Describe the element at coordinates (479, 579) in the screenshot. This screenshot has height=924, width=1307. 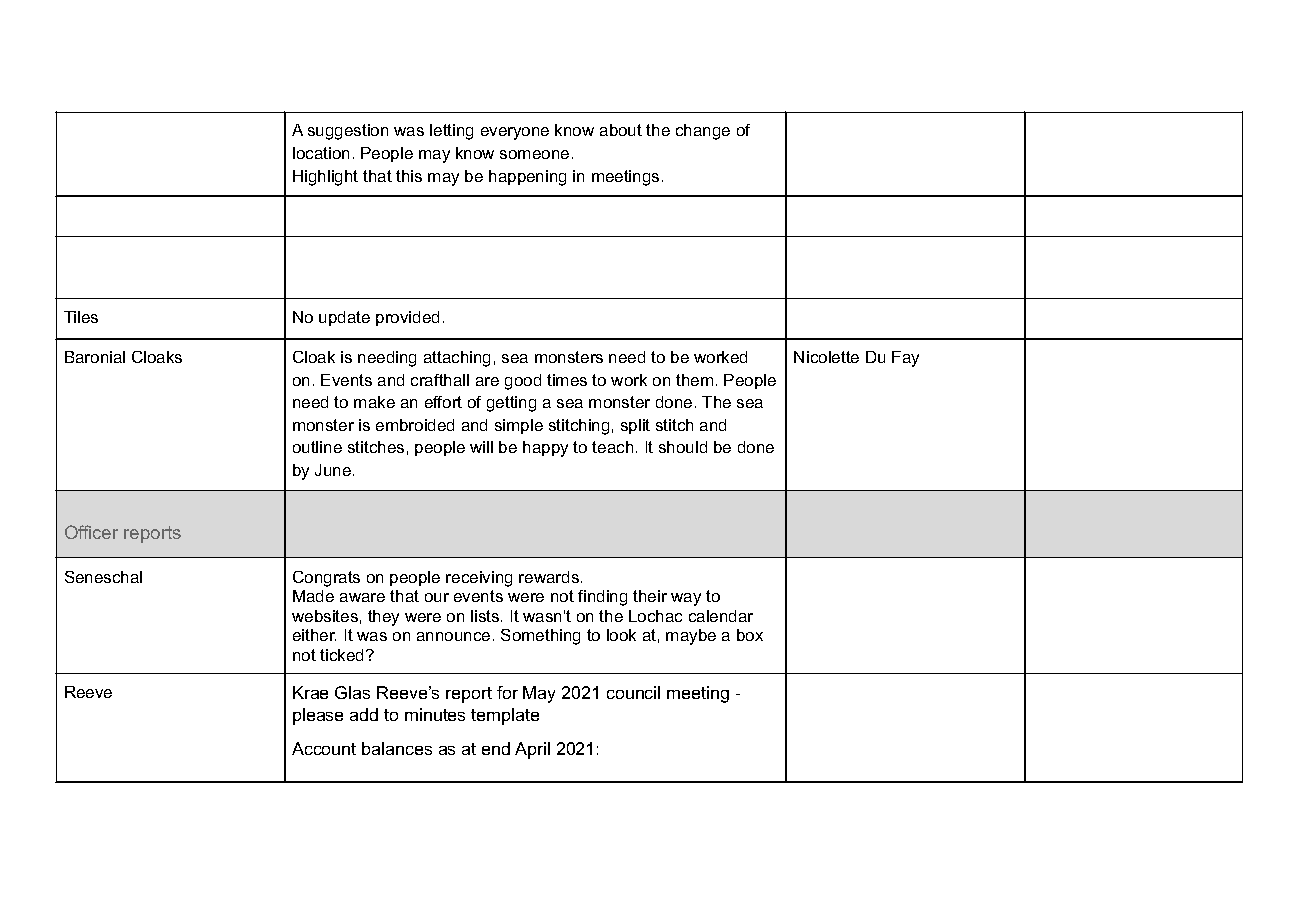
I see `receiving` at that location.
